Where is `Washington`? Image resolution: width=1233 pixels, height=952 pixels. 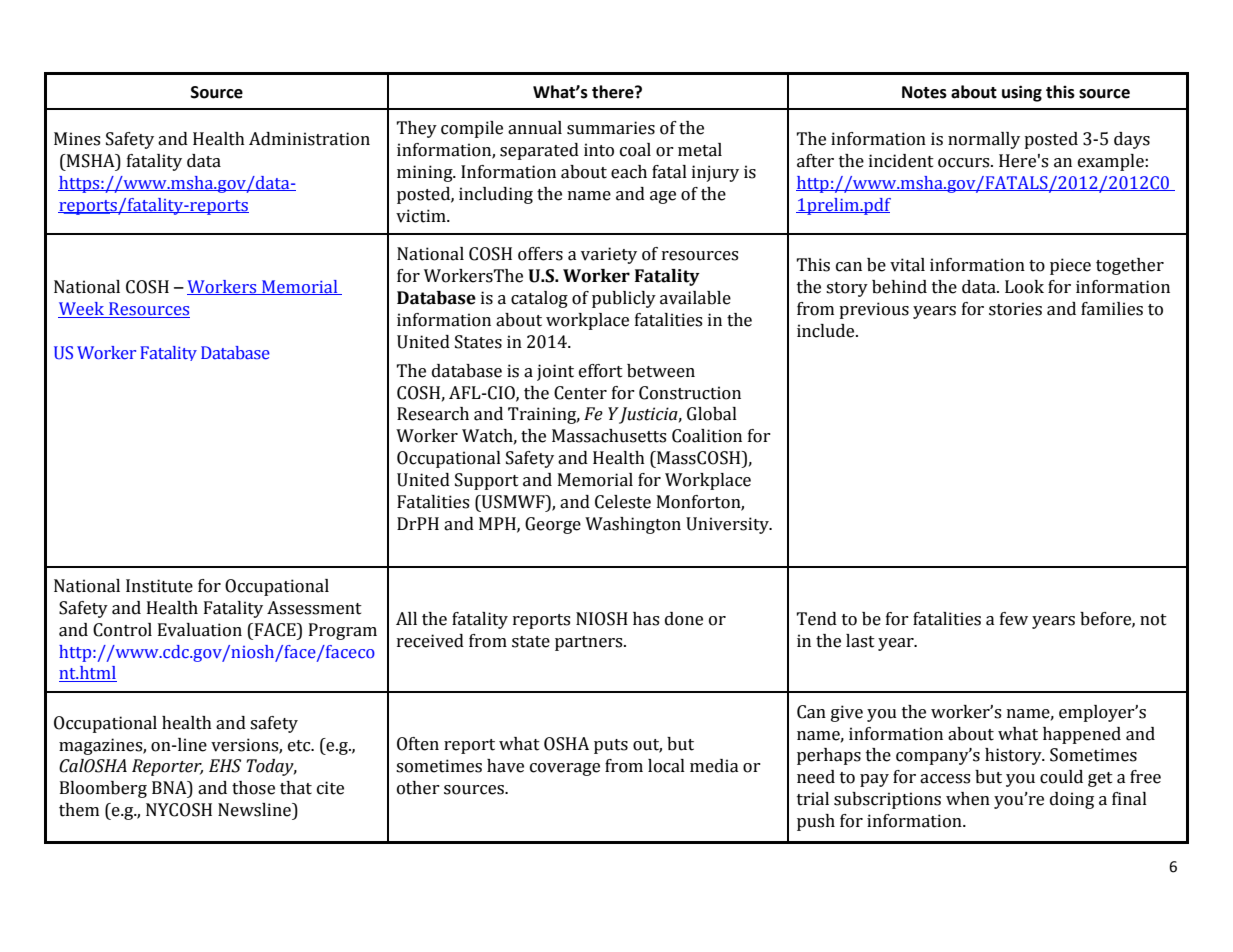
Washington is located at coordinates (633, 525).
